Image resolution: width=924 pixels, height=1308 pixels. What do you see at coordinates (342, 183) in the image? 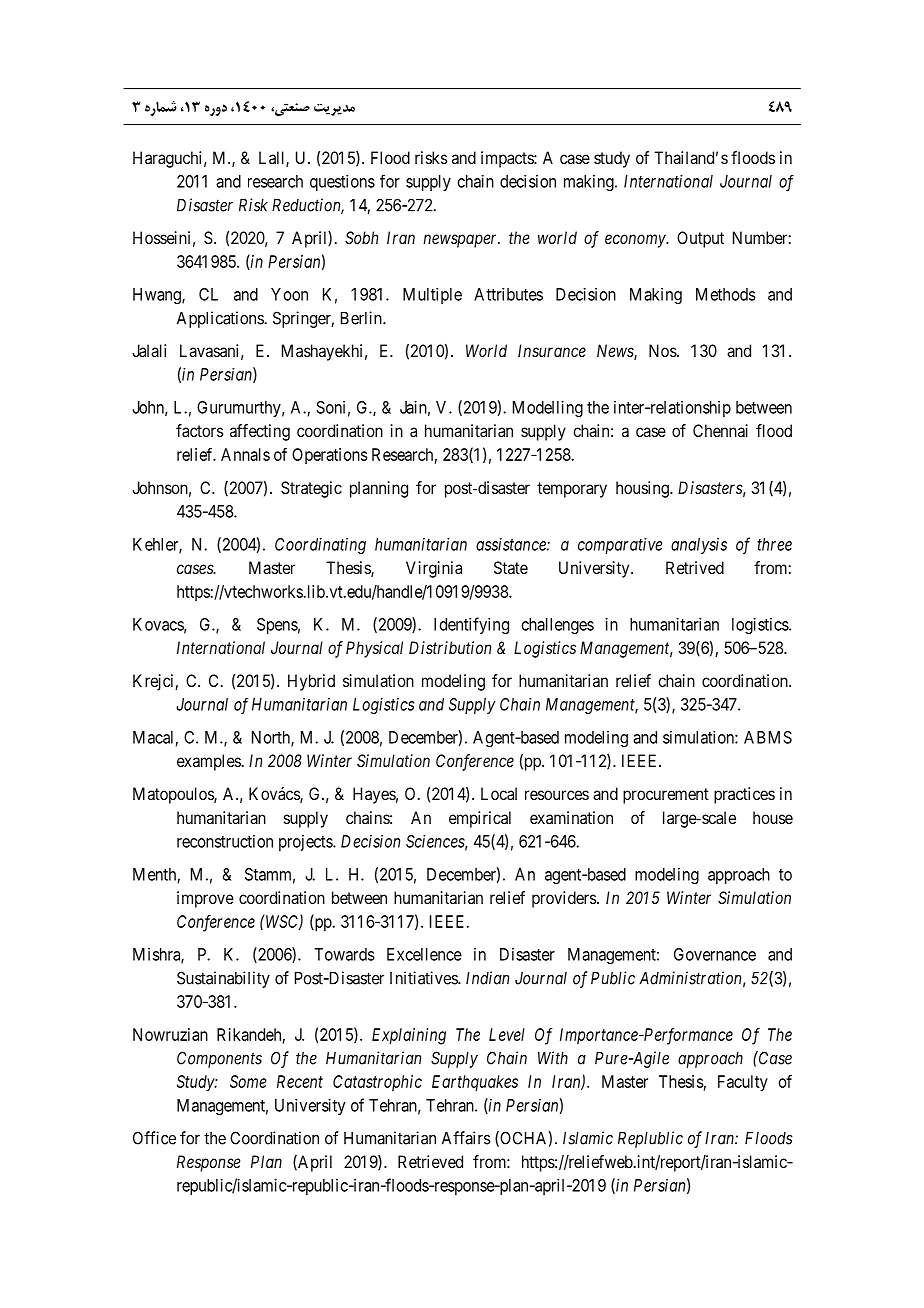
I see `questions` at bounding box center [342, 183].
